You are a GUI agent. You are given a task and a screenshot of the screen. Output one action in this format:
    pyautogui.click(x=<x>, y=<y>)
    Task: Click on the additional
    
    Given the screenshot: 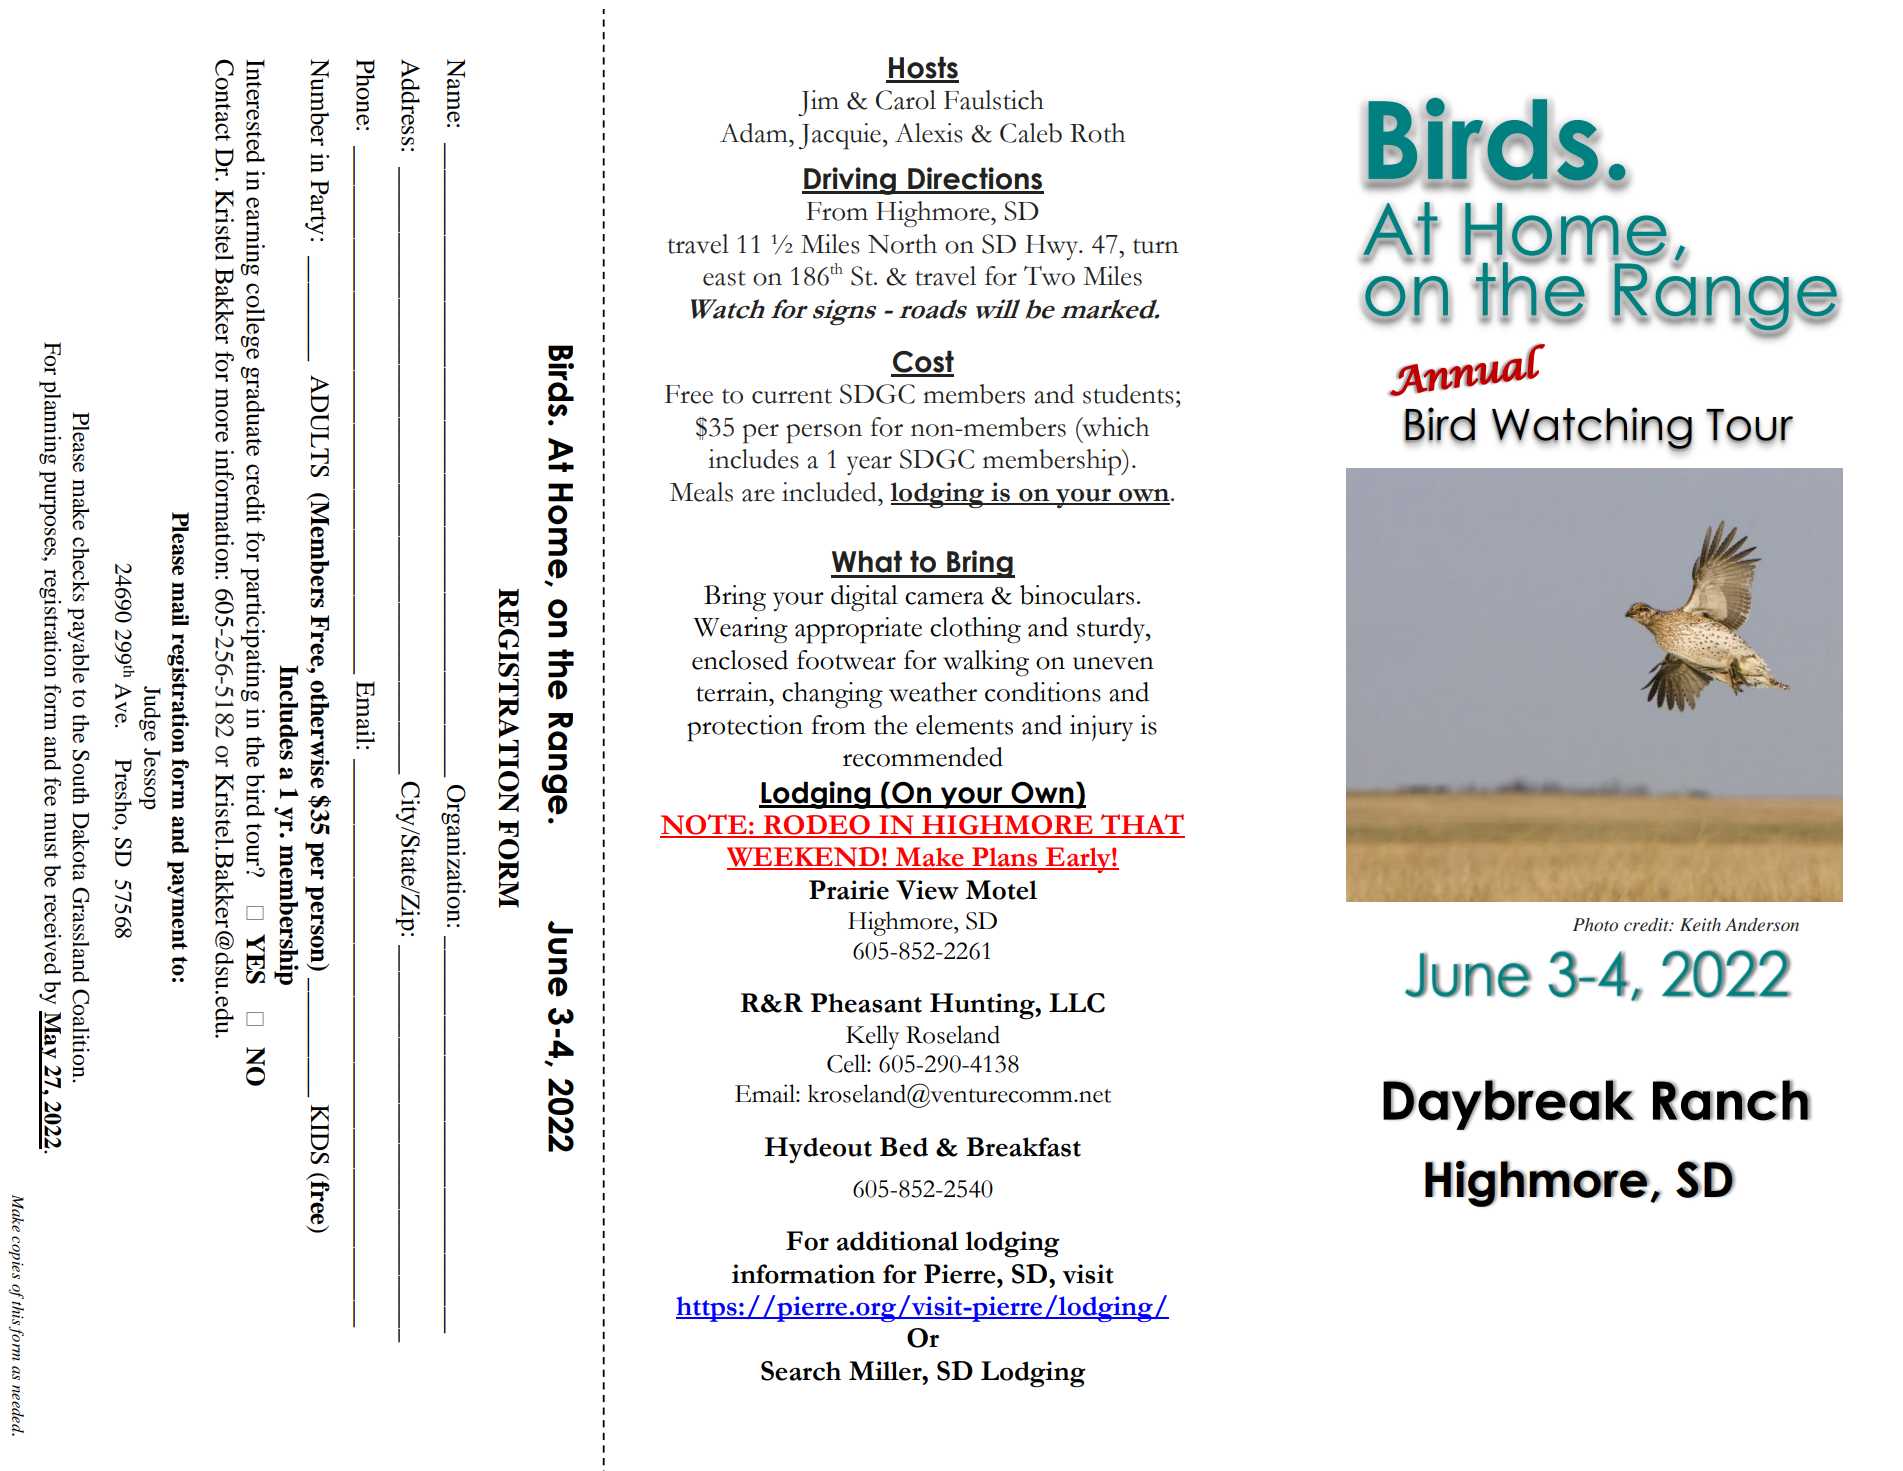 What is the action you would take?
    pyautogui.click(x=898, y=1241)
